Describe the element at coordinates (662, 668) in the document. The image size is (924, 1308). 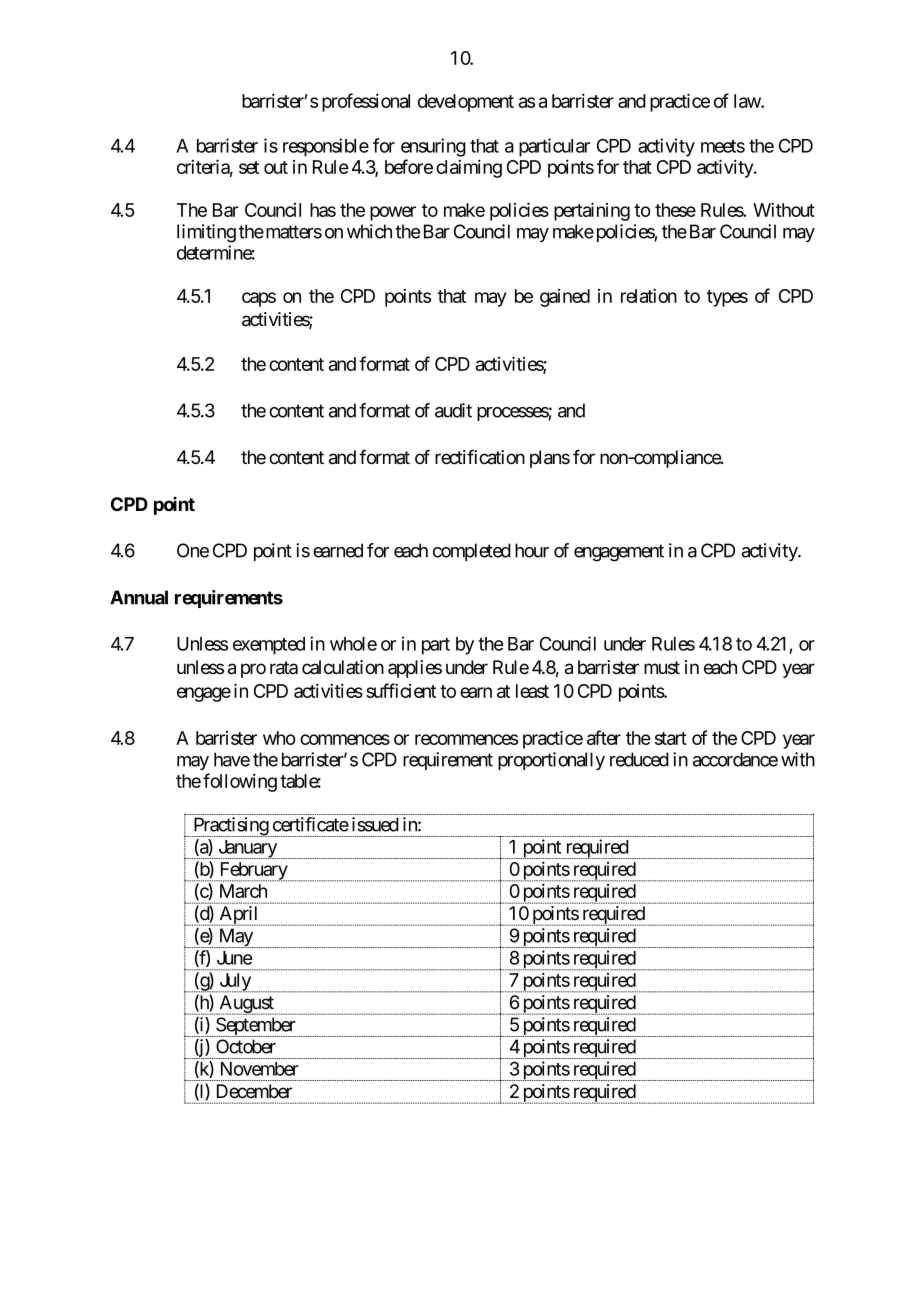
I see `must` at that location.
